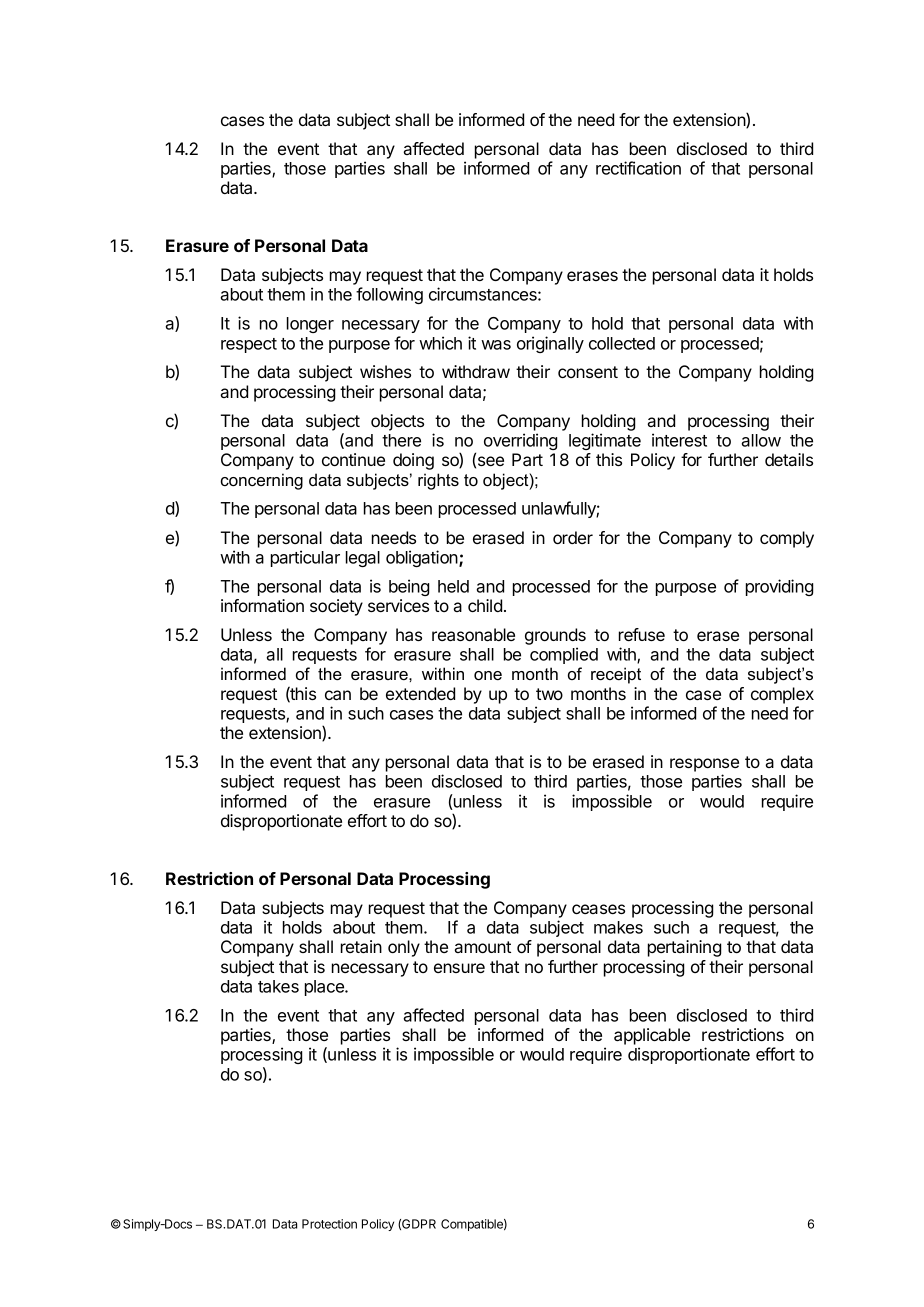 This screenshot has width=924, height=1307. Describe the element at coordinates (549, 694) in the screenshot. I see `two` at that location.
